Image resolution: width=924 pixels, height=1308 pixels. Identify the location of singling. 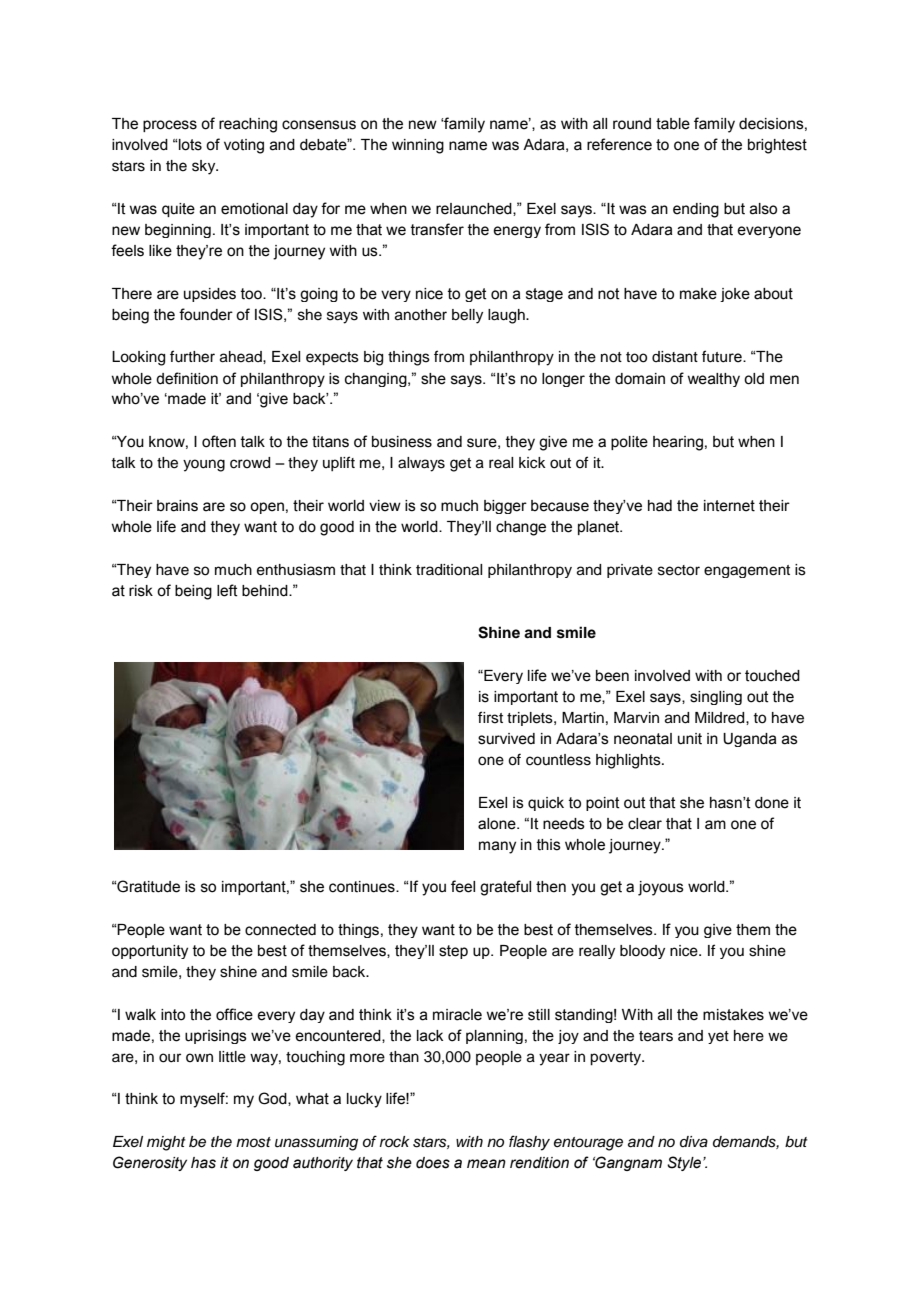
(716, 698).
